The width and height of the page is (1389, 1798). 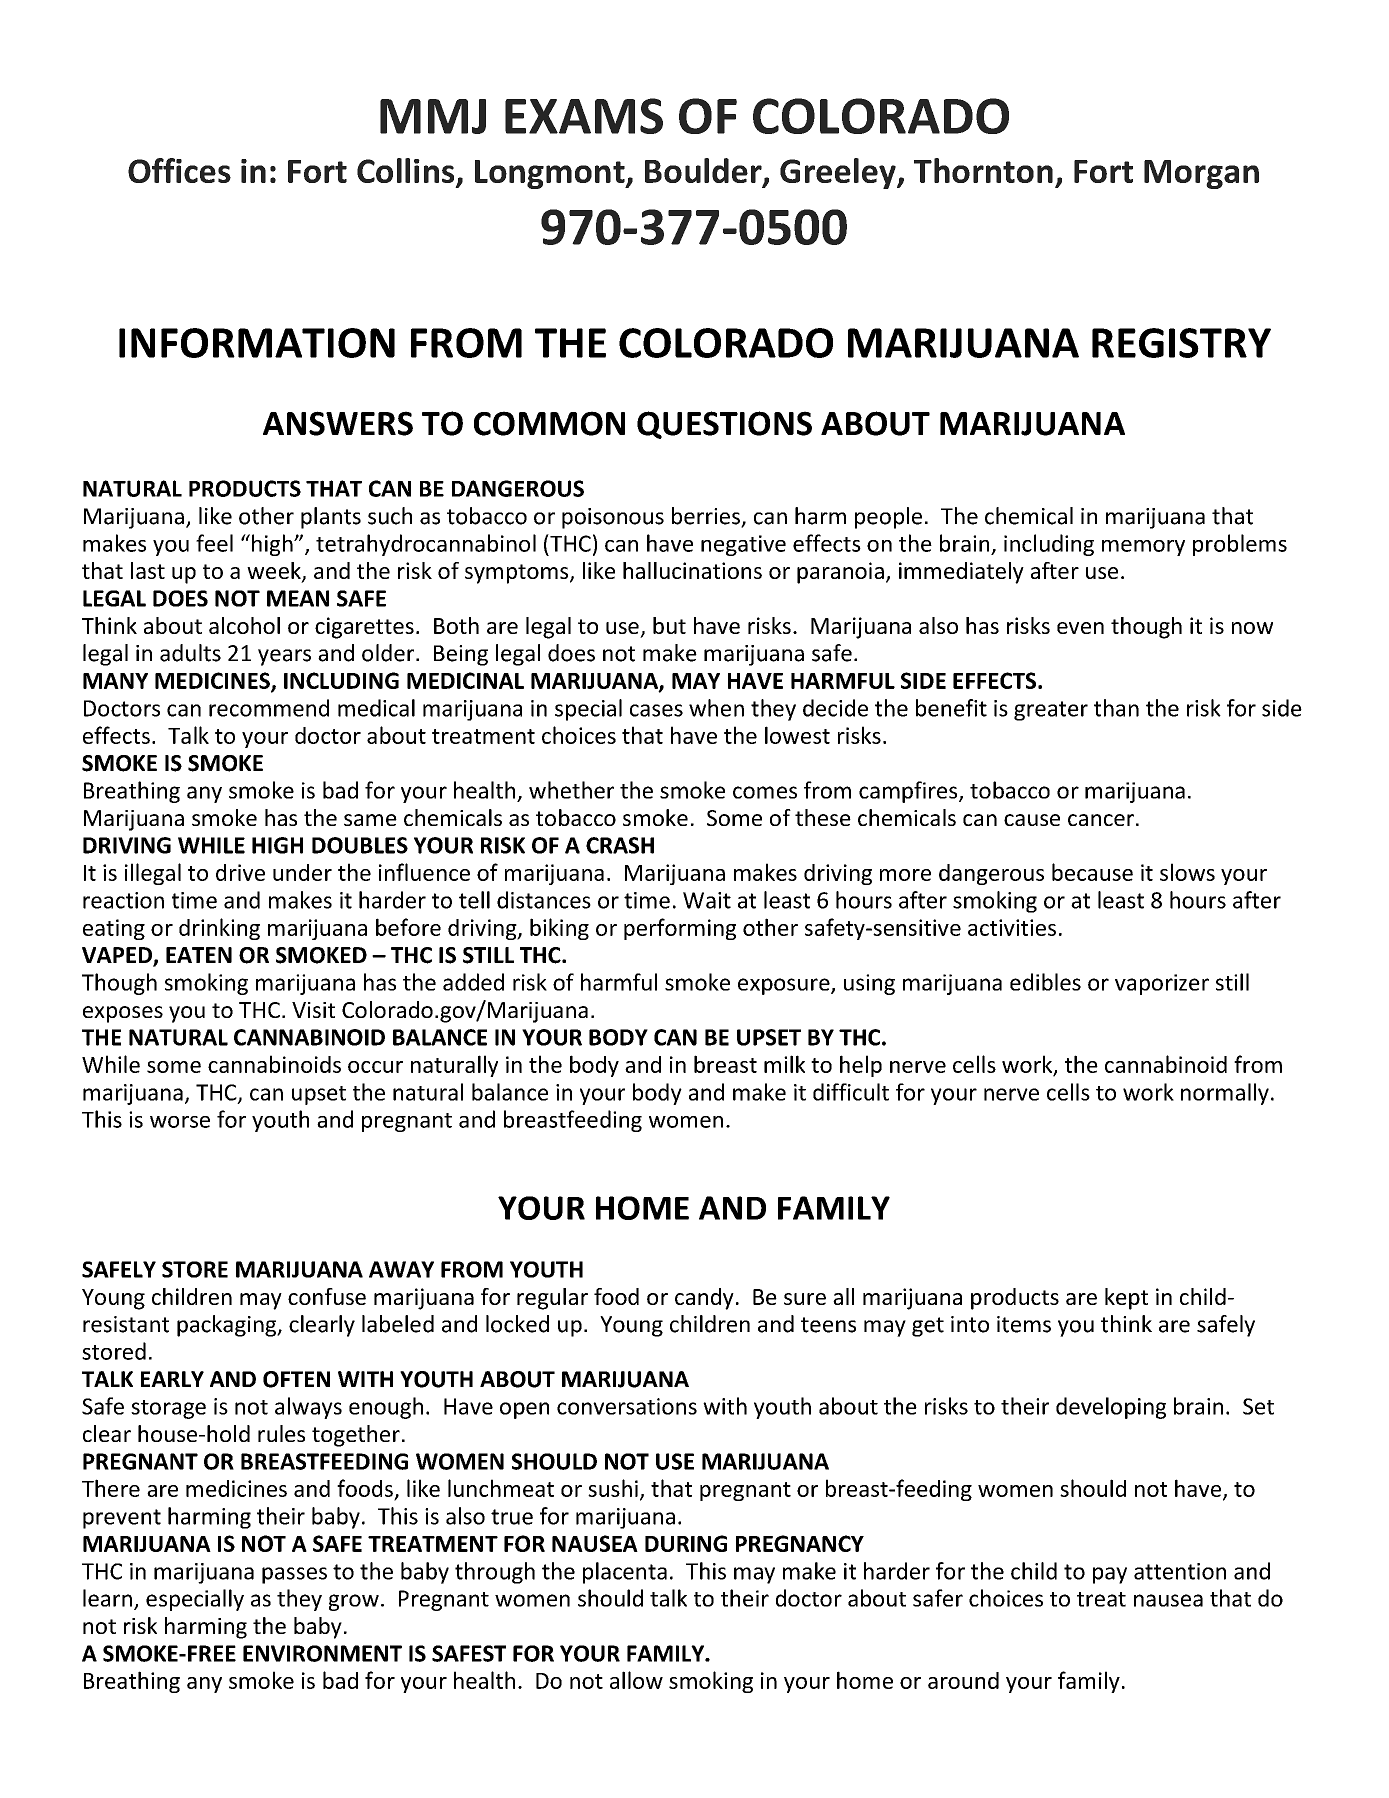 What do you see at coordinates (552, 1299) in the page?
I see `regular` at bounding box center [552, 1299].
